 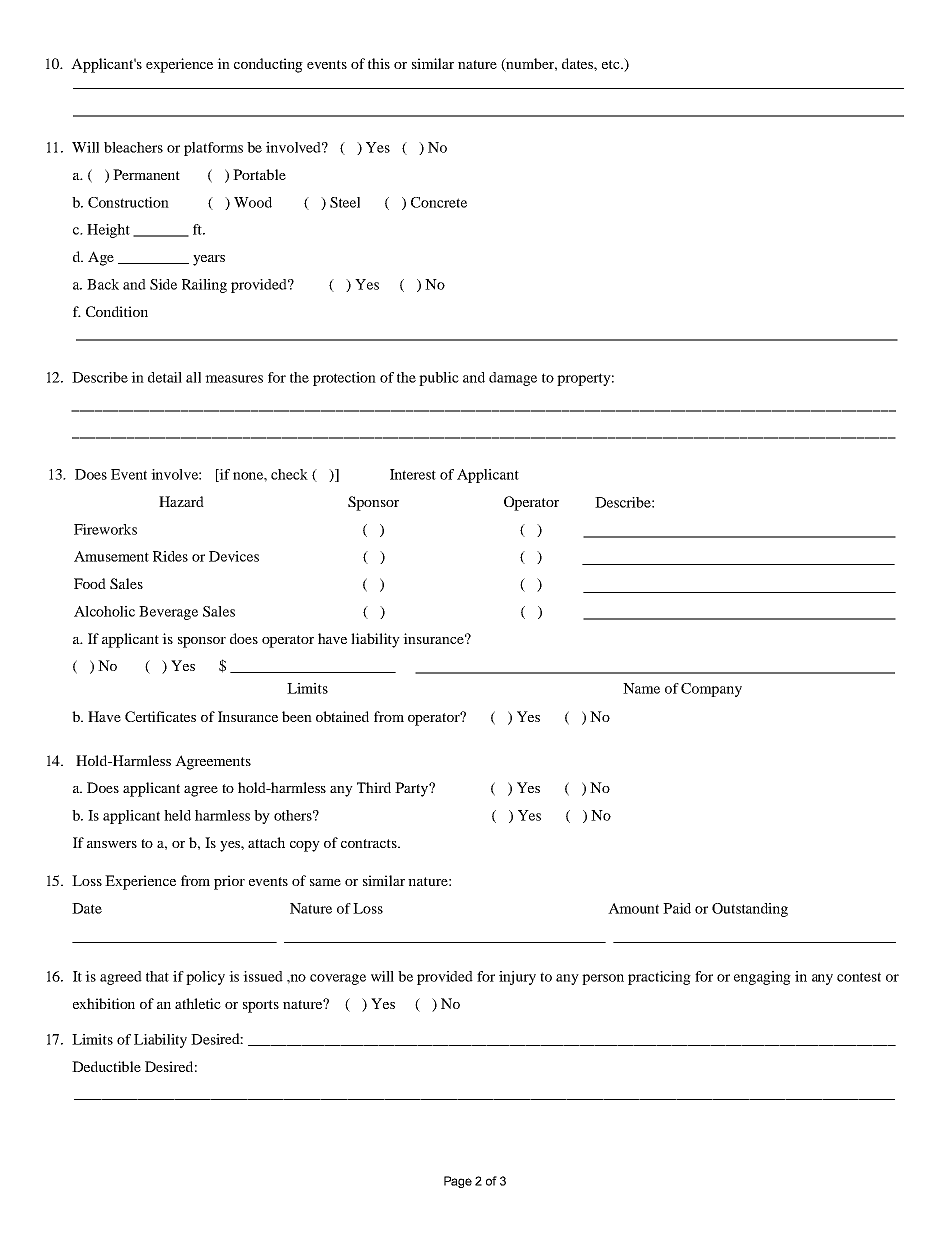 I want to click on contracts, so click(x=370, y=843).
